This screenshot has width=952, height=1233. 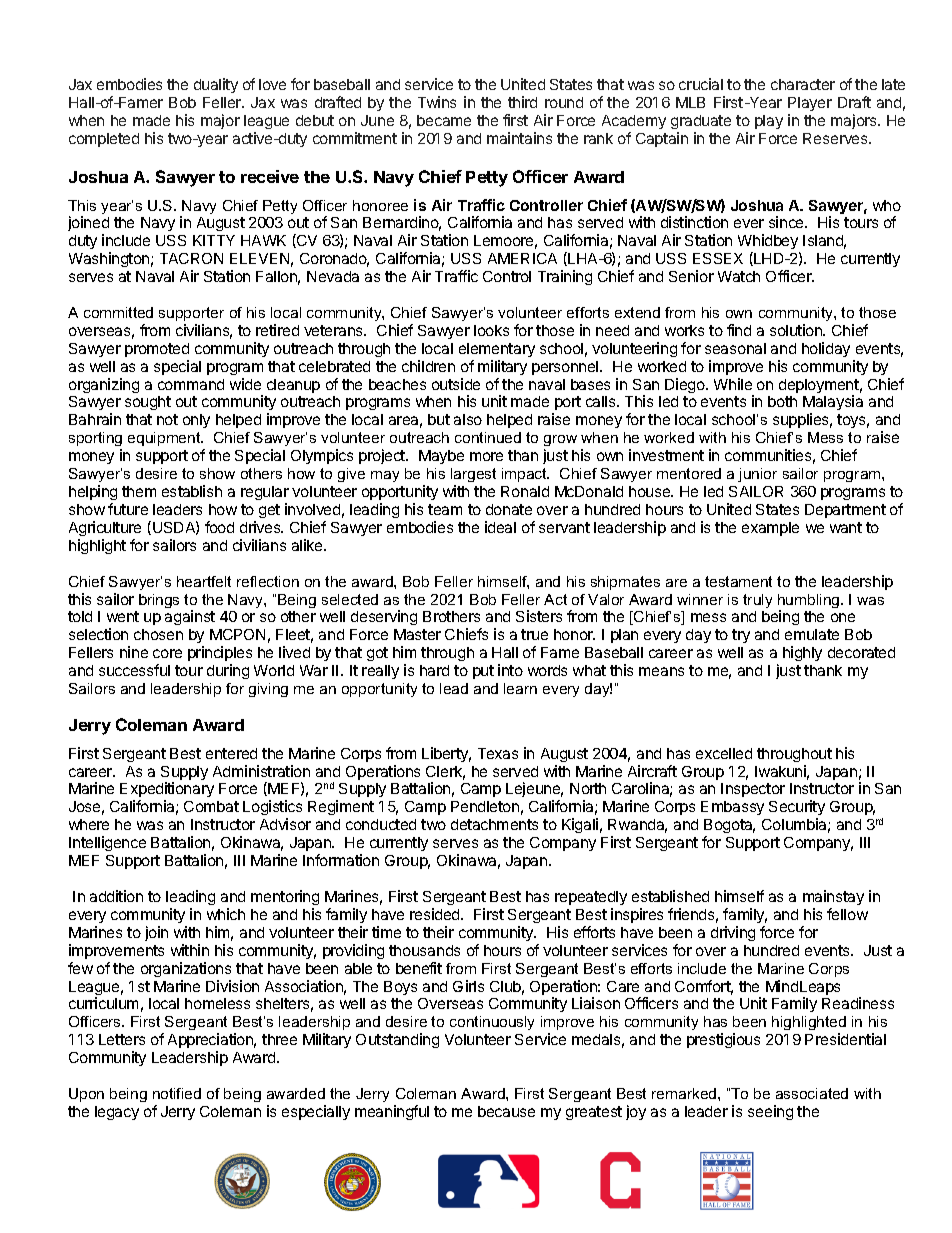 I want to click on committed, so click(x=118, y=312).
